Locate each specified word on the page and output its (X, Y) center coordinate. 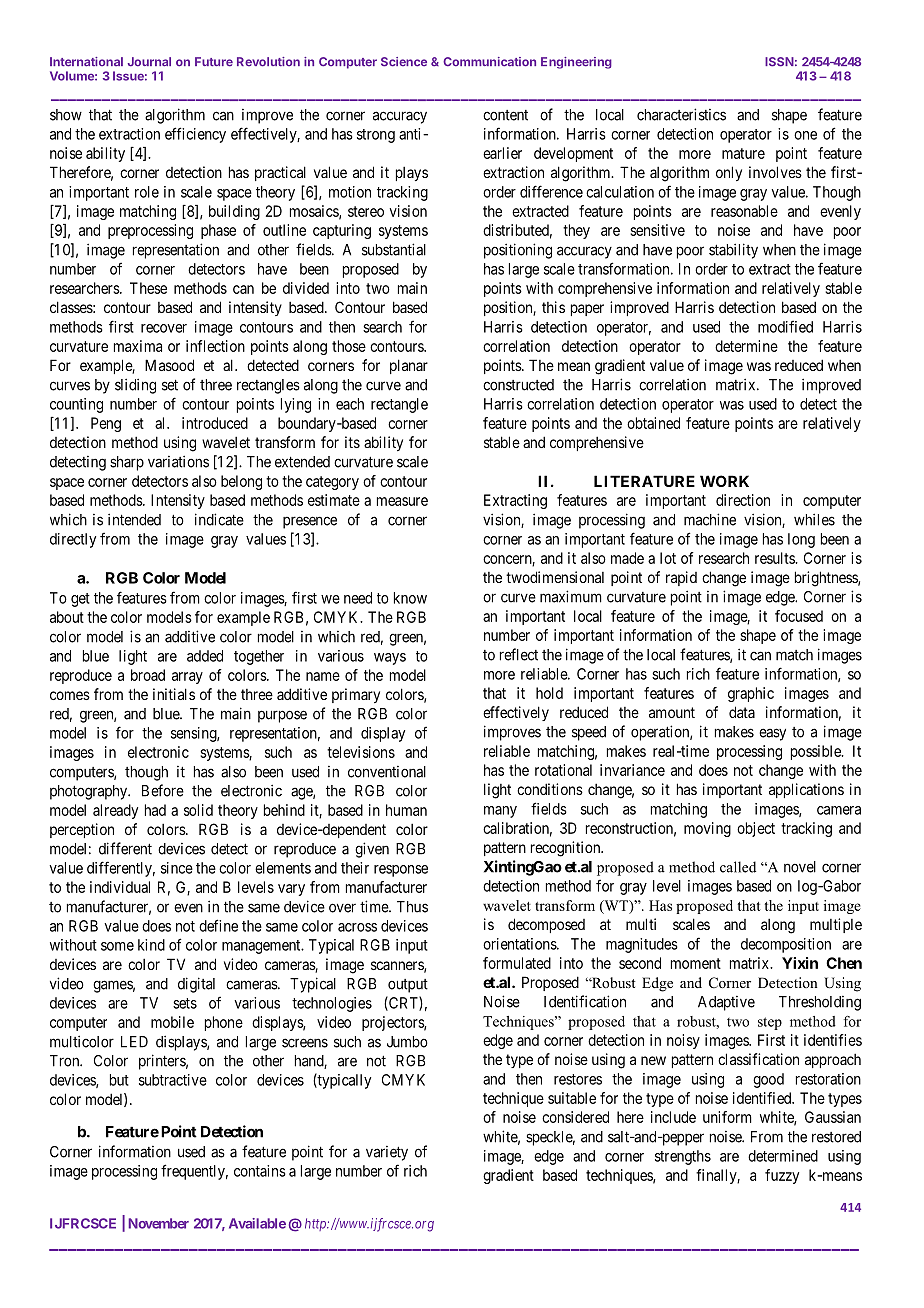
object (756, 829)
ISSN (779, 62)
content (505, 115)
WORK (724, 481)
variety (387, 1153)
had (155, 810)
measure (402, 501)
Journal (149, 62)
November (158, 1223)
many (500, 812)
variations (178, 461)
